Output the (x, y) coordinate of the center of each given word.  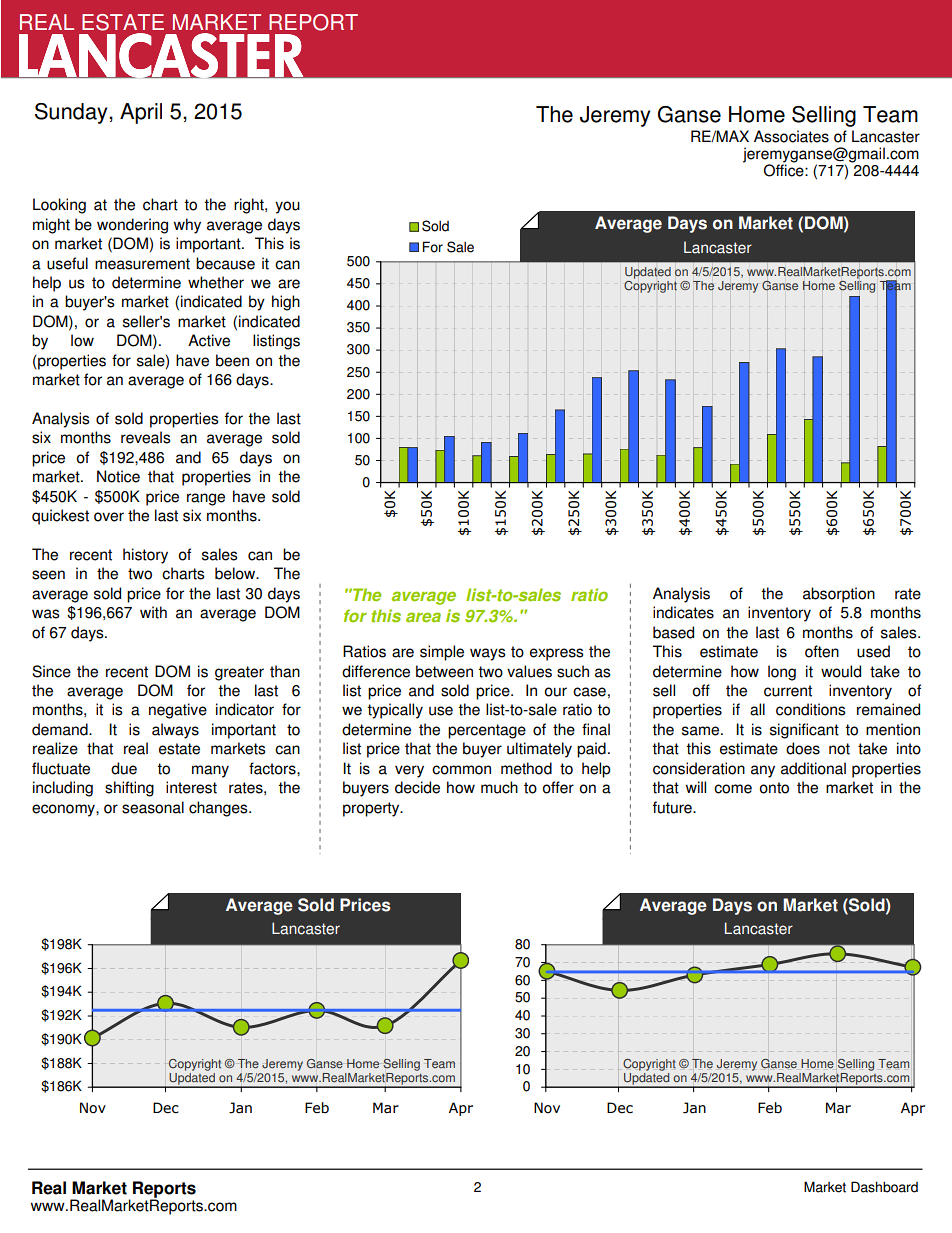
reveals (146, 437)
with (153, 612)
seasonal (153, 807)
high (286, 303)
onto (774, 788)
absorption (839, 595)
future (673, 807)
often (822, 651)
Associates (791, 136)
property (372, 809)
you (287, 207)
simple (442, 653)
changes (219, 809)
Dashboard (884, 1187)
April (141, 113)
